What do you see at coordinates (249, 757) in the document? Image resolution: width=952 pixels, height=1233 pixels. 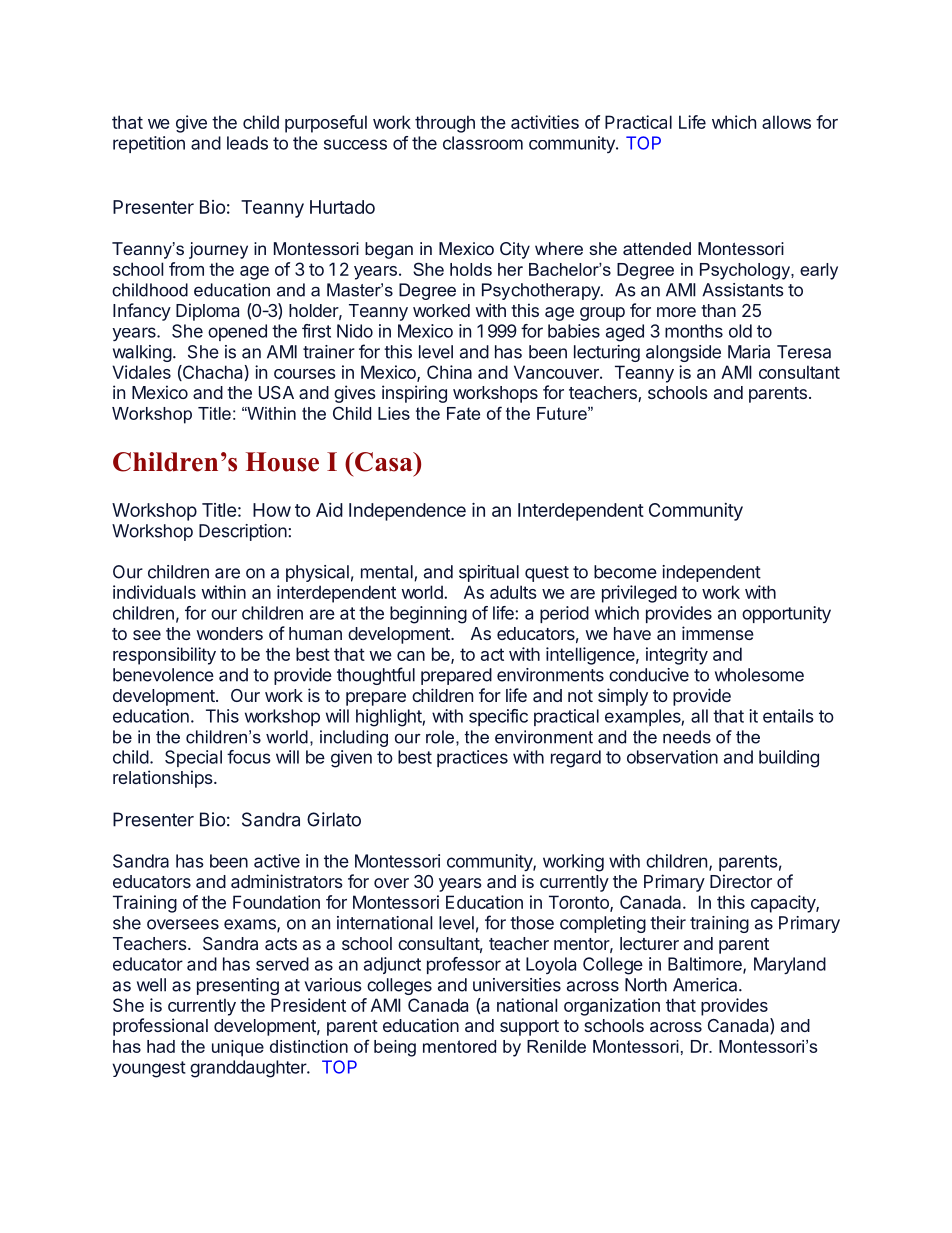 I see `focus` at bounding box center [249, 757].
